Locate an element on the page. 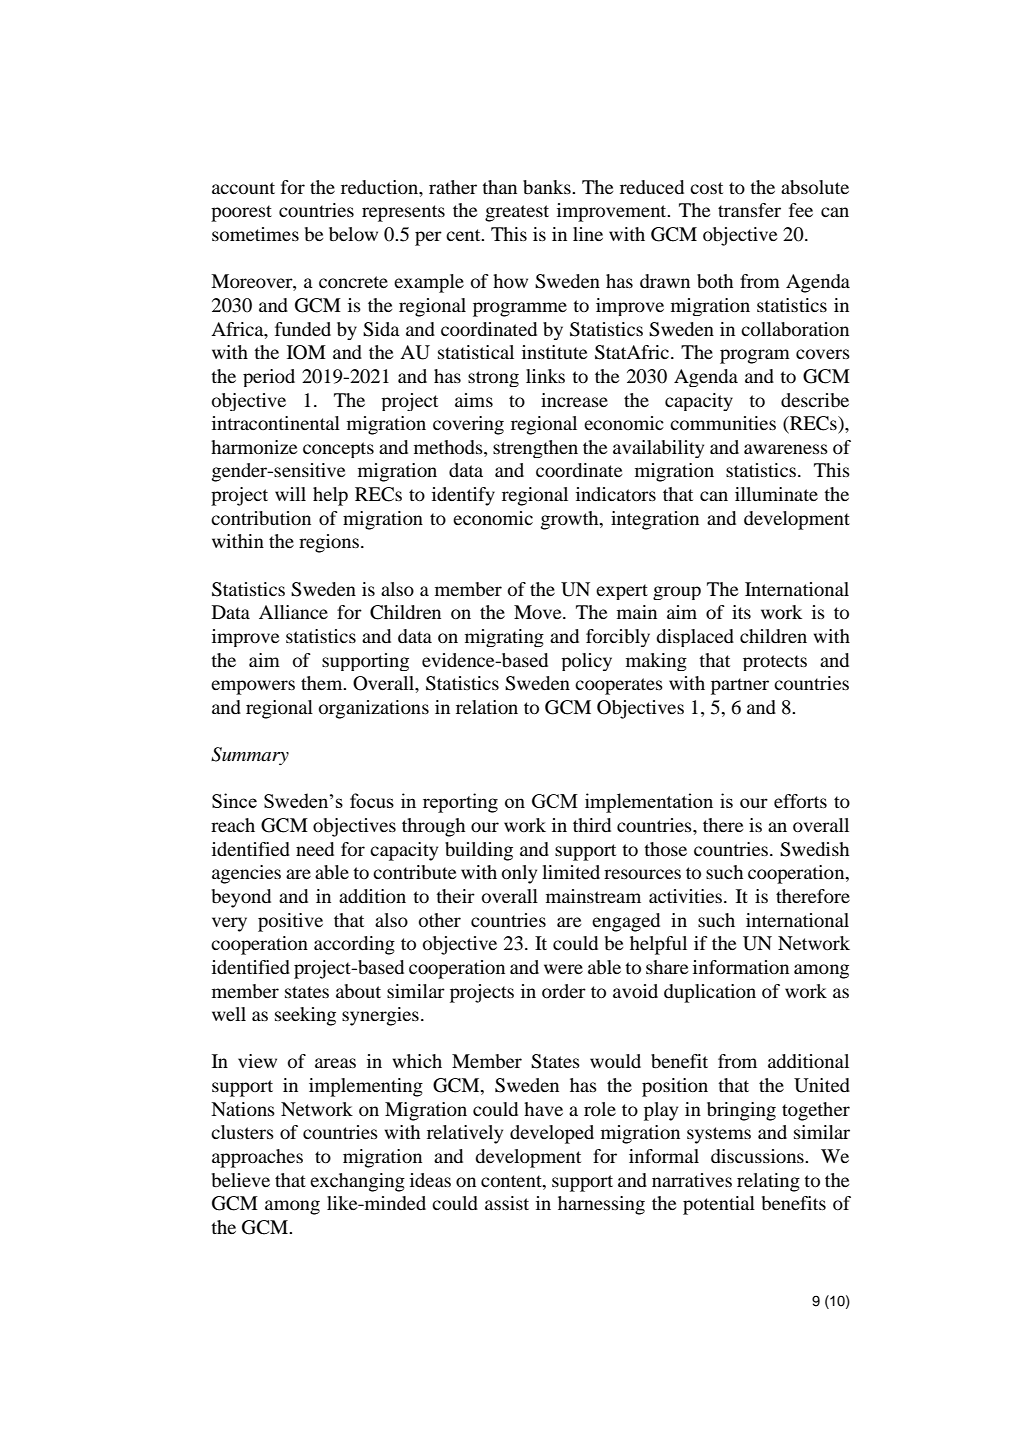 This image has width=1020, height=1442. growth is located at coordinates (571, 520).
